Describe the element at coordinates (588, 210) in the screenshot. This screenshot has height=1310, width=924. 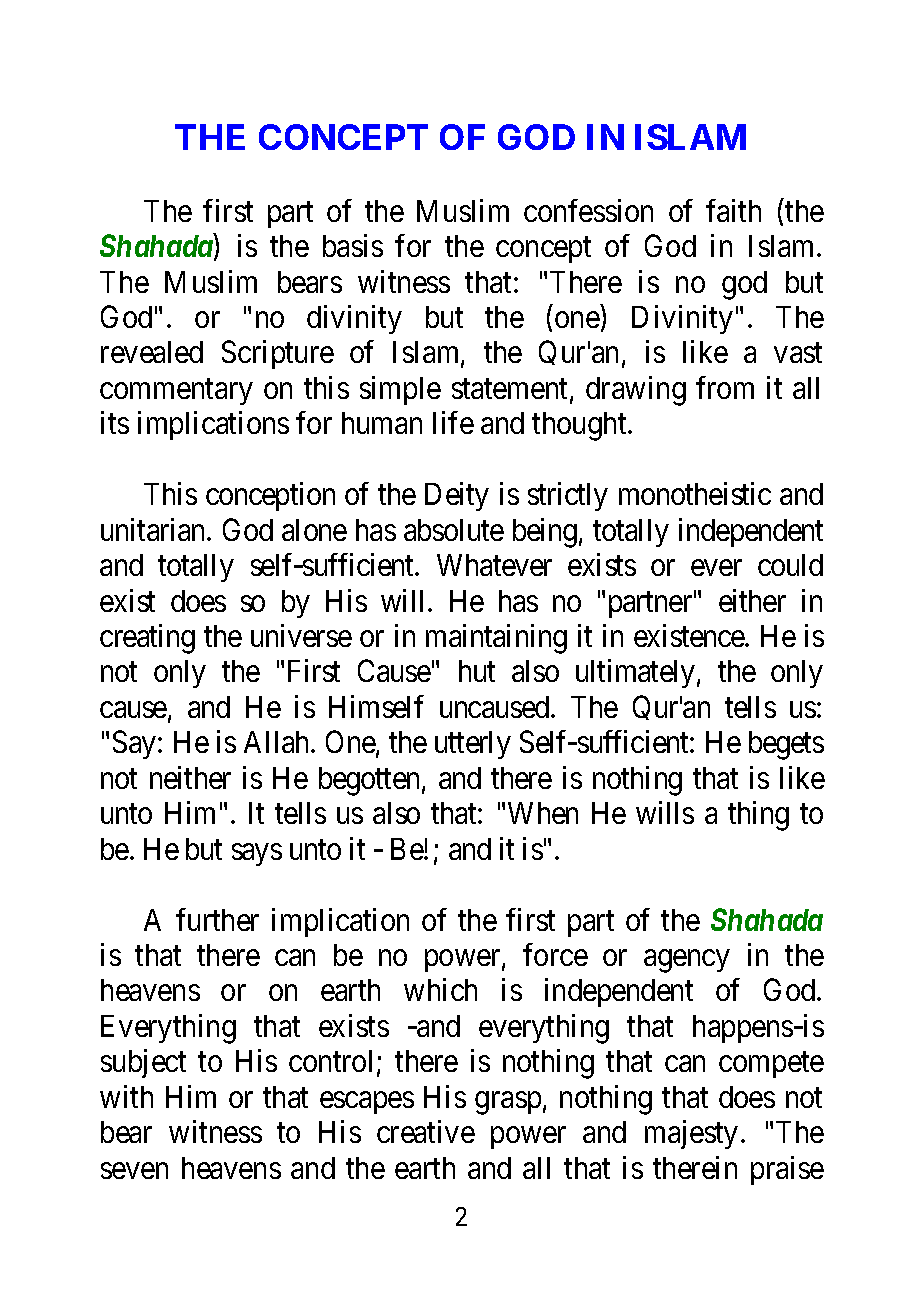
I see `confession` at that location.
